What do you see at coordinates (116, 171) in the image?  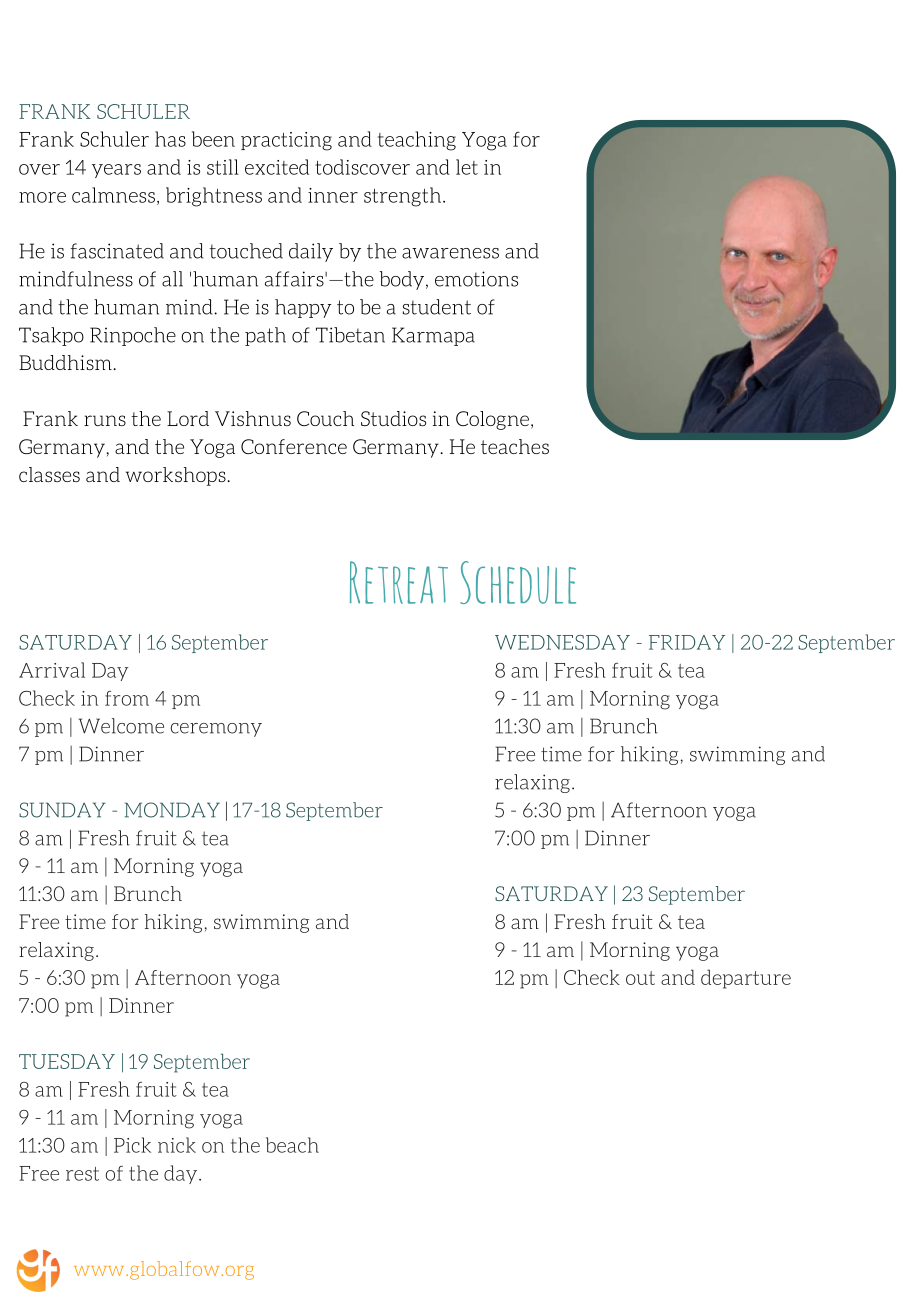 I see `years` at bounding box center [116, 171].
